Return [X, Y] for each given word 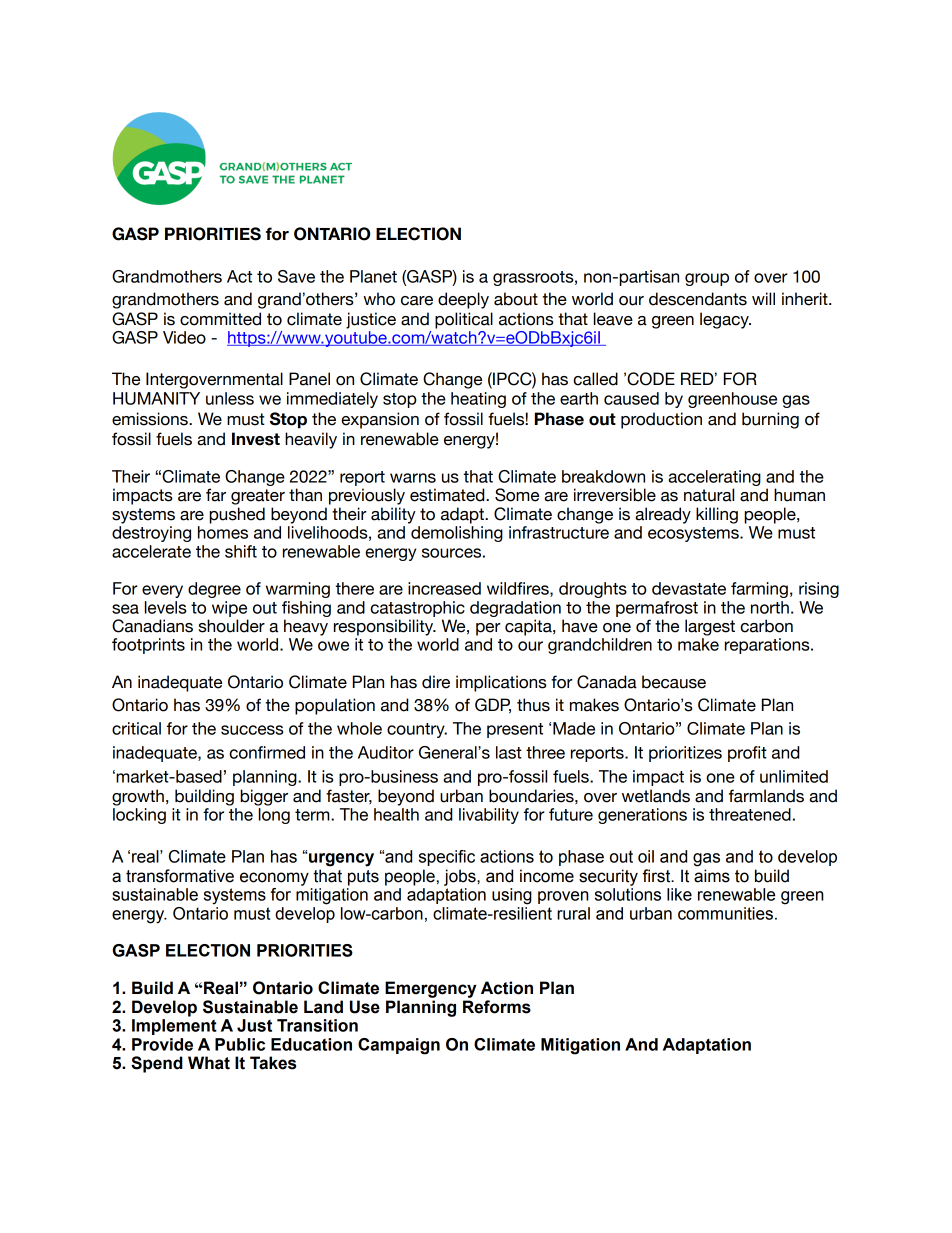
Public [240, 1044]
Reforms [497, 1007]
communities [725, 913]
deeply [463, 300]
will [763, 298]
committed [220, 319]
